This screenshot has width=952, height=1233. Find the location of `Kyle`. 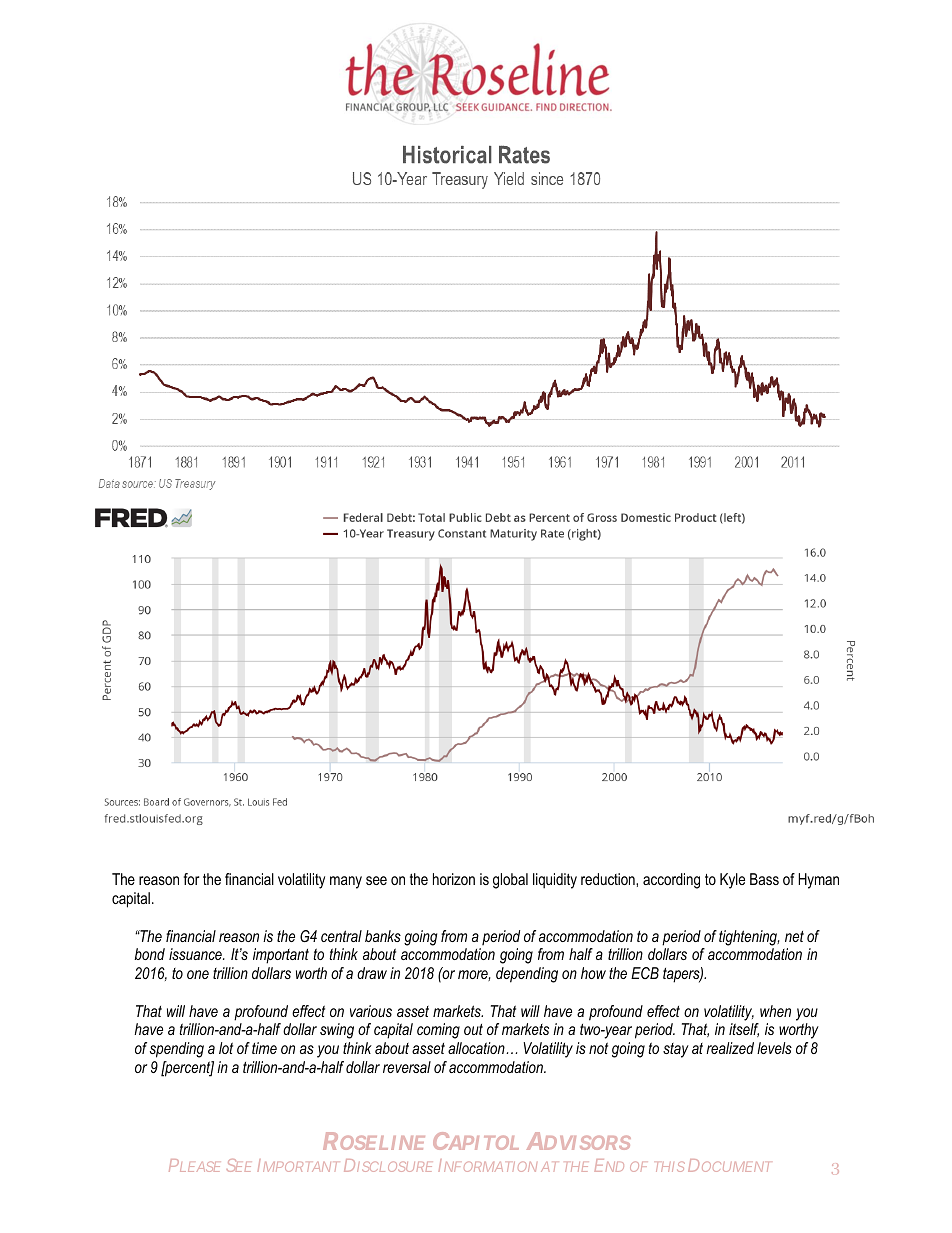

Kyle is located at coordinates (732, 881).
